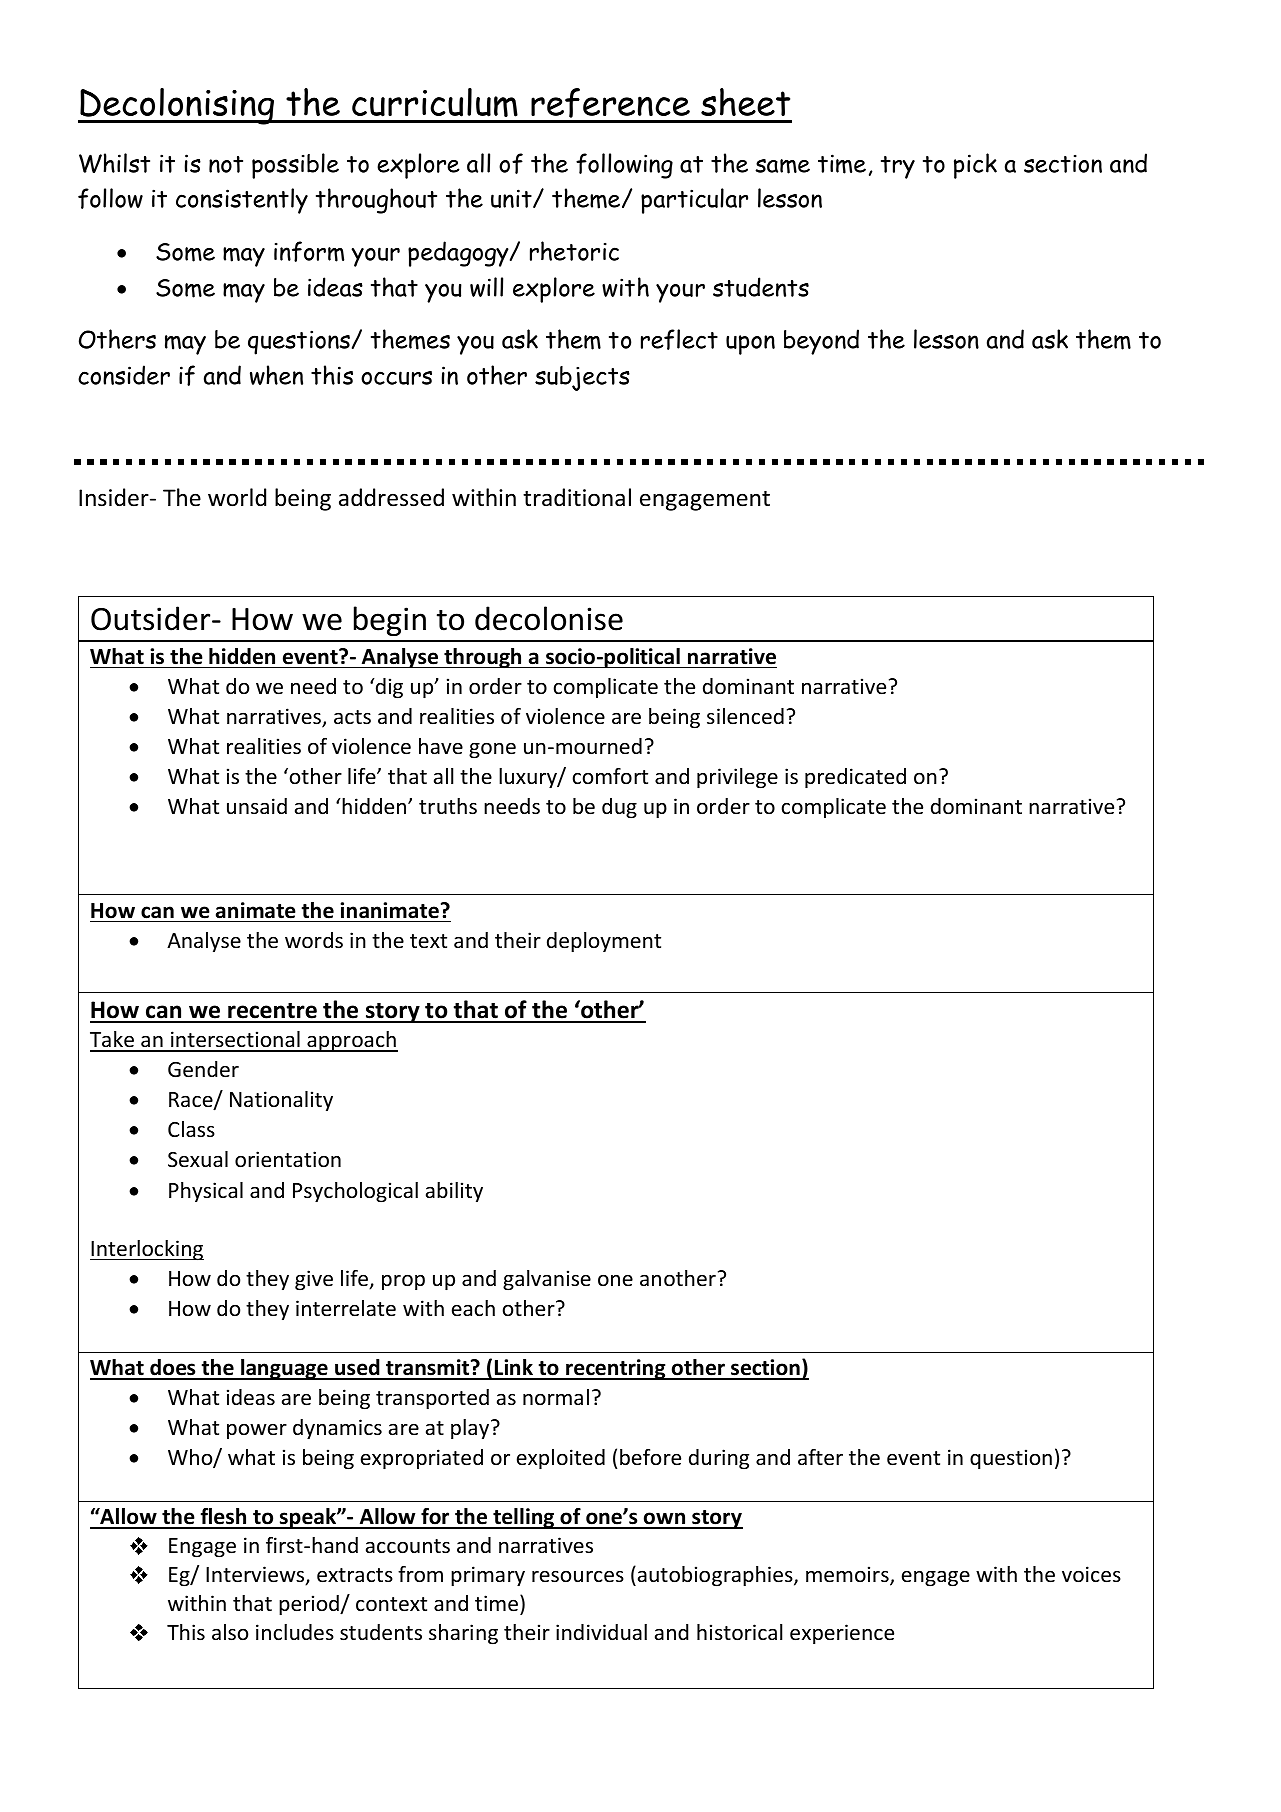 The width and height of the screenshot is (1281, 1812). What do you see at coordinates (257, 806) in the screenshot?
I see `unsaid` at bounding box center [257, 806].
